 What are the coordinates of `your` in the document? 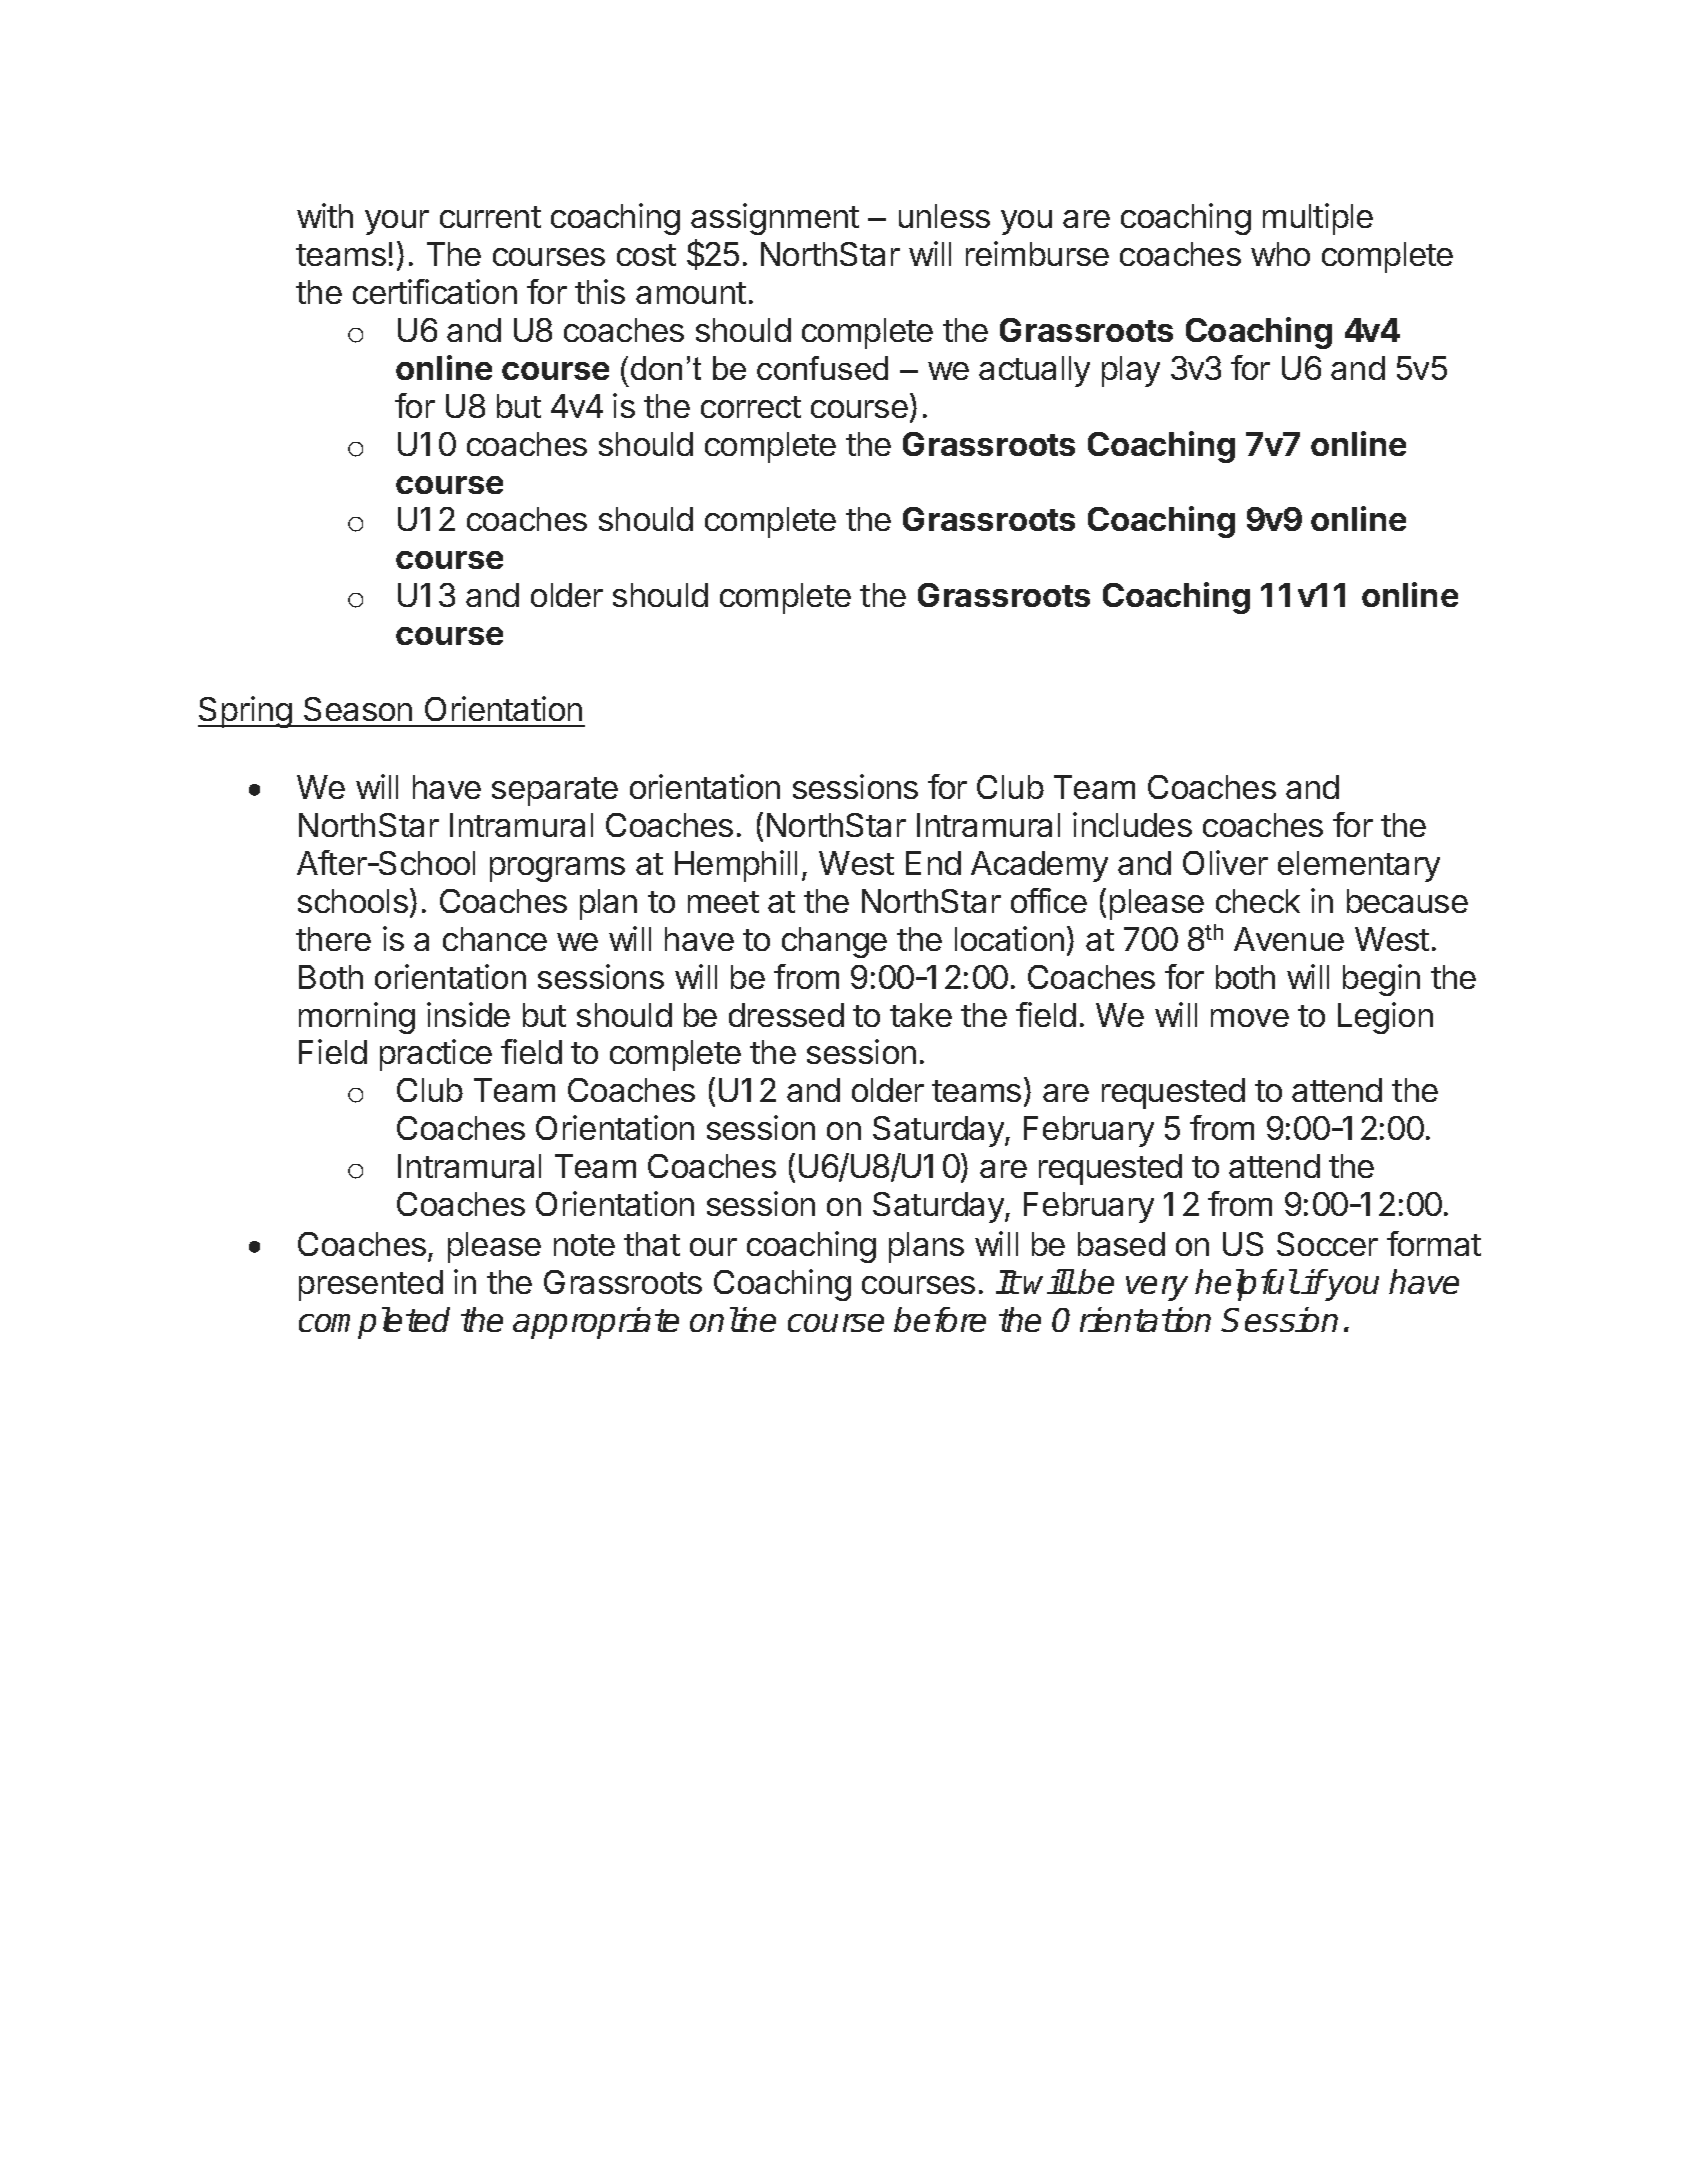 It's located at (397, 222).
